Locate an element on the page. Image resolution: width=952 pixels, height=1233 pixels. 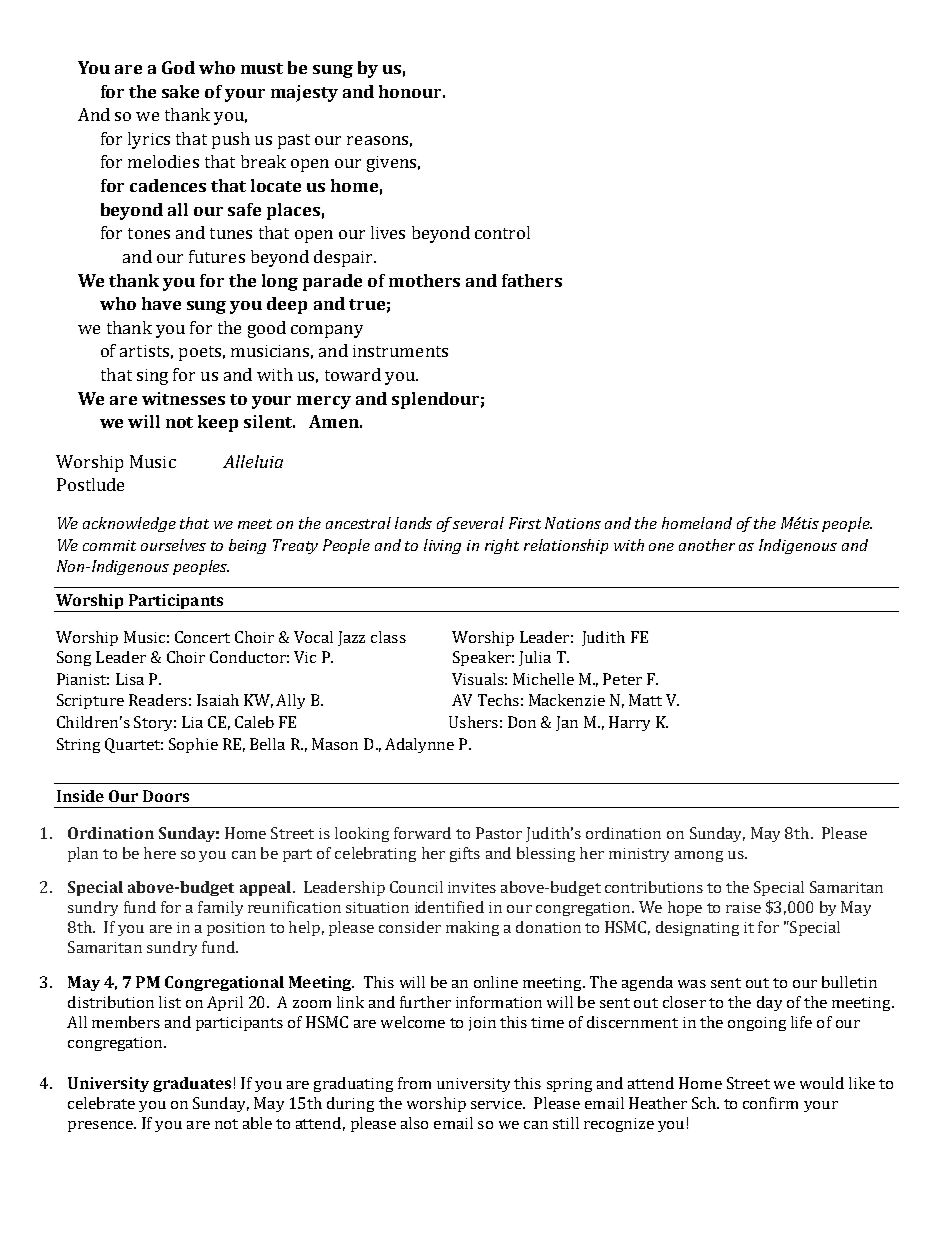
sake is located at coordinates (180, 91).
